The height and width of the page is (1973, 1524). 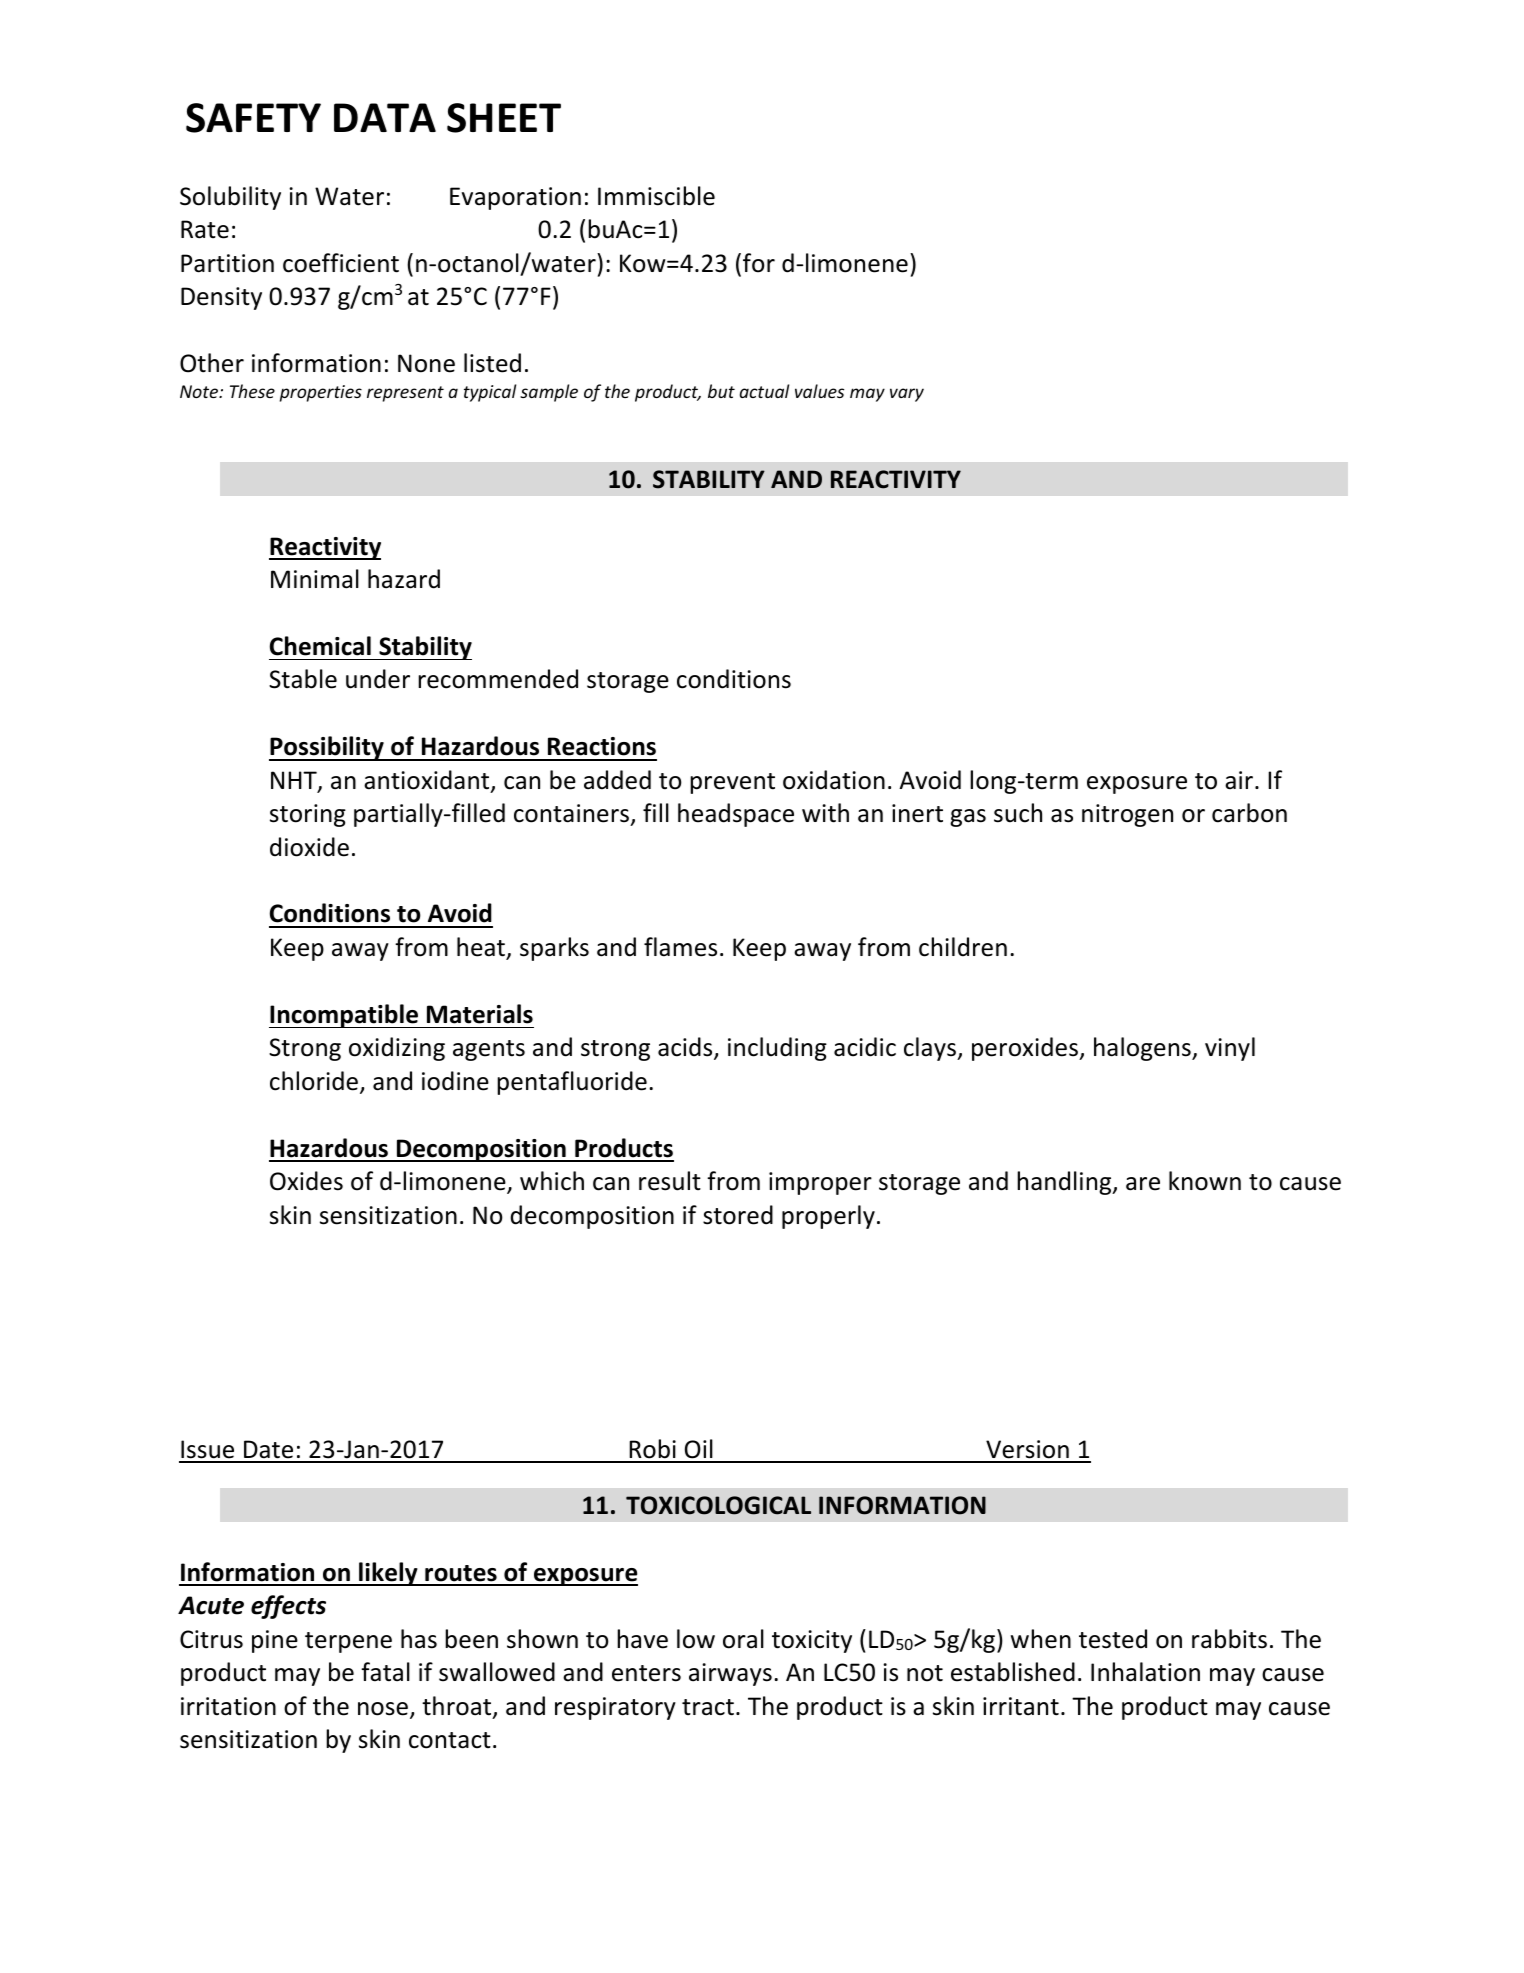 What do you see at coordinates (730, 1674) in the page?
I see `airways` at bounding box center [730, 1674].
